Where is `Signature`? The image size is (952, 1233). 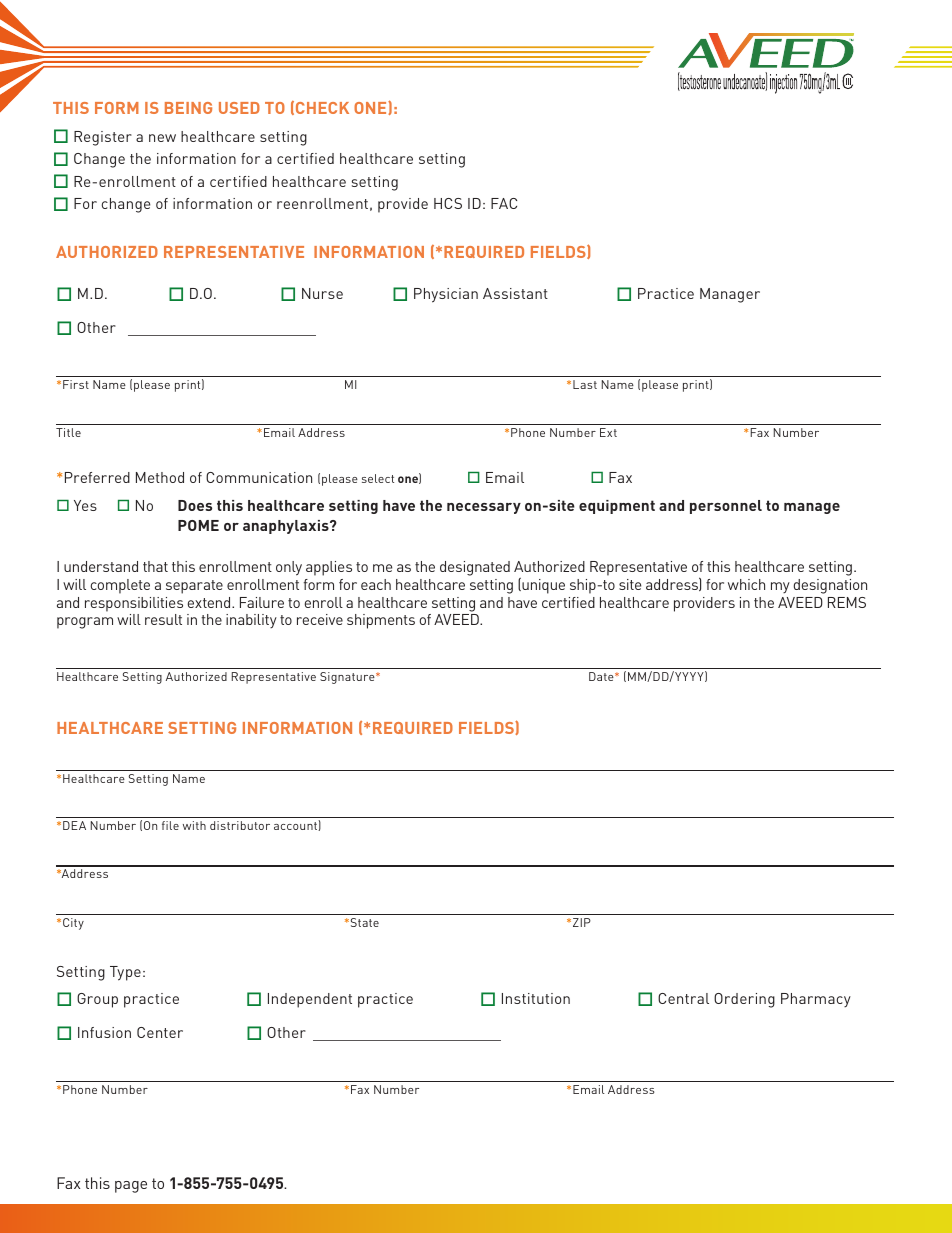 Signature is located at coordinates (348, 678).
